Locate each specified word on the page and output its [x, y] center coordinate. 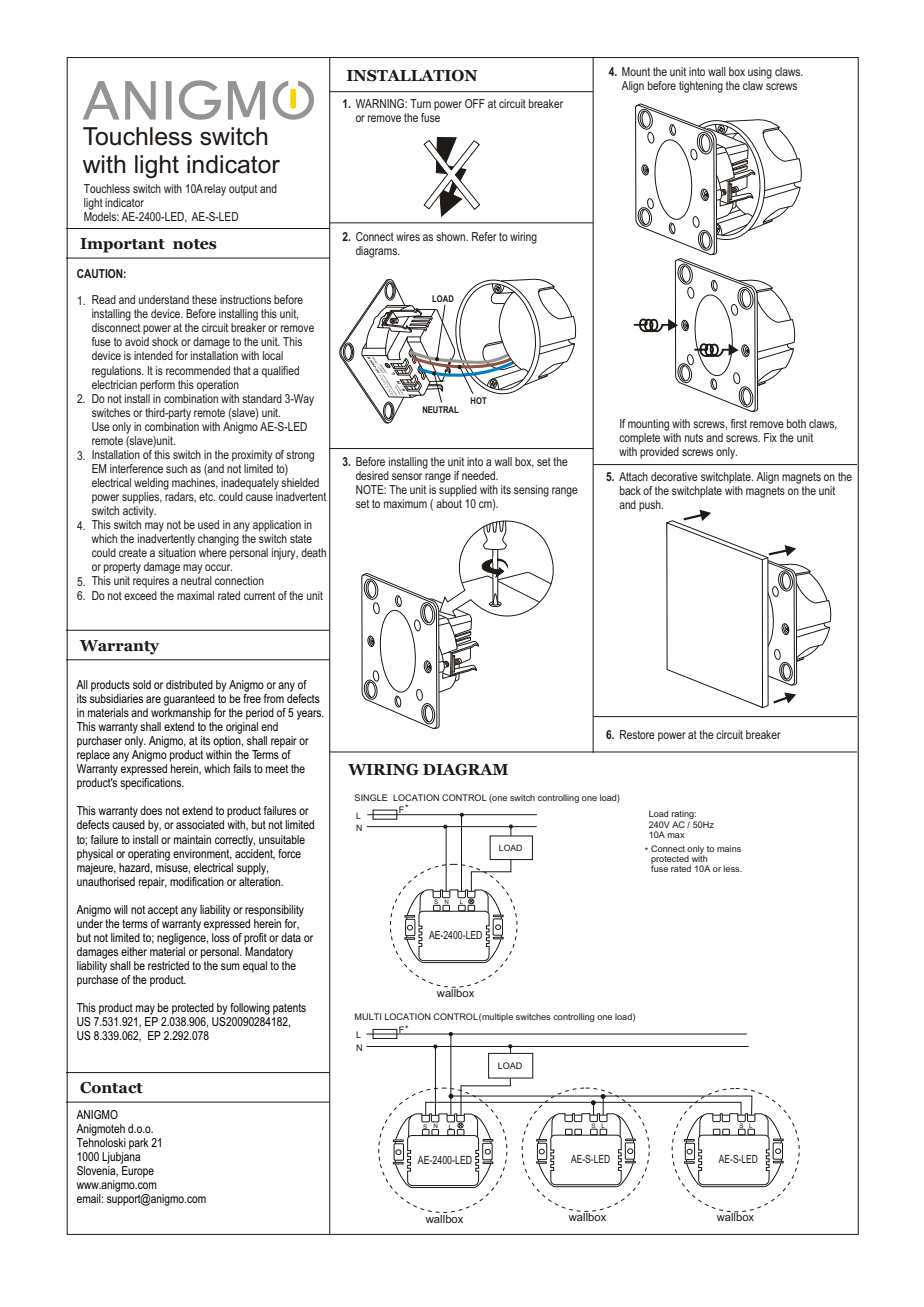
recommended [198, 370]
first [739, 423]
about [449, 503]
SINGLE [371, 797]
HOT [478, 400]
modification [197, 881]
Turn [420, 103]
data [291, 937]
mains [729, 848]
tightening [701, 87]
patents [289, 1009]
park [139, 1144]
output [243, 190]
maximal [195, 595]
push [651, 506]
